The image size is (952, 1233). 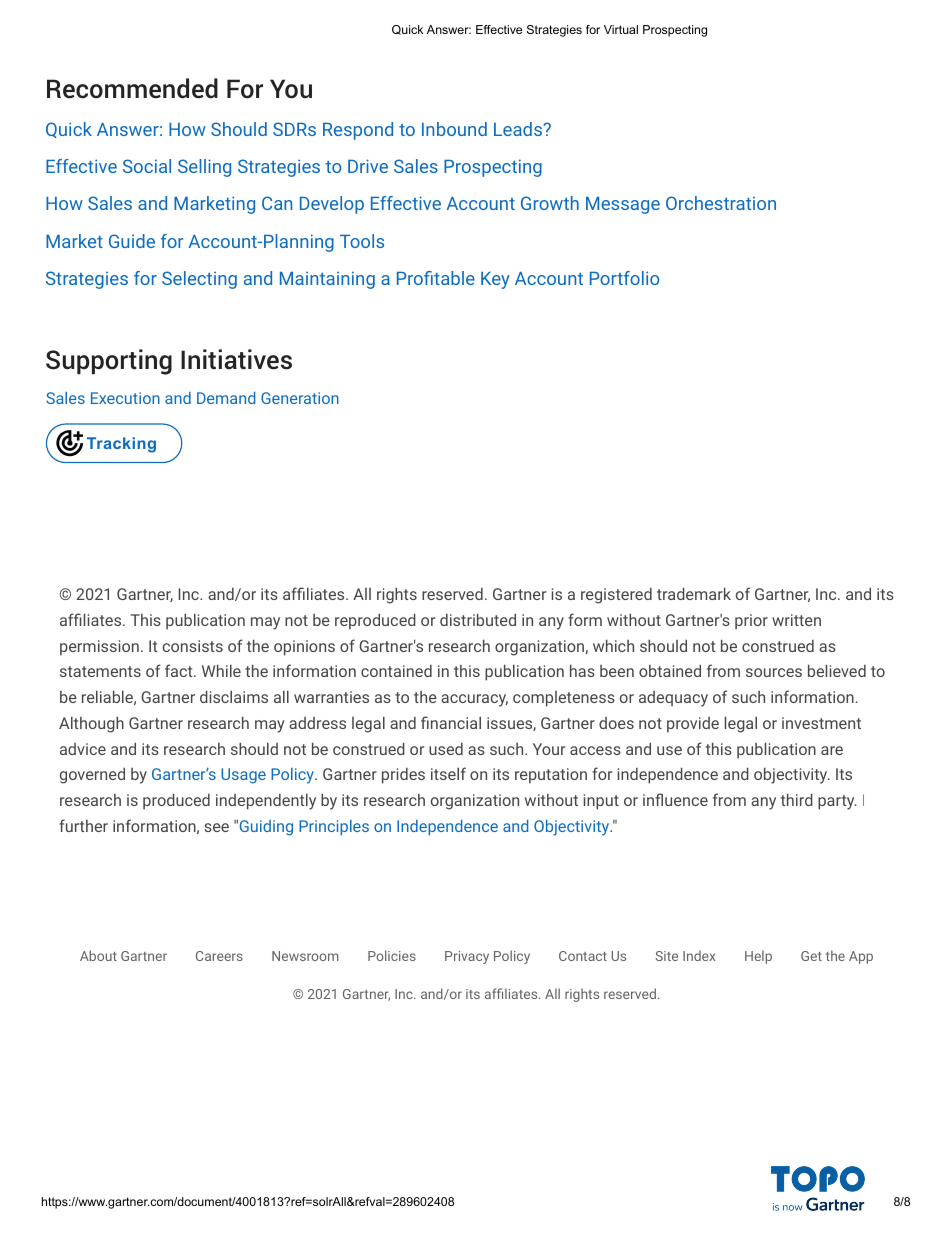 What do you see at coordinates (454, 129) in the screenshot?
I see `Inbound` at bounding box center [454, 129].
